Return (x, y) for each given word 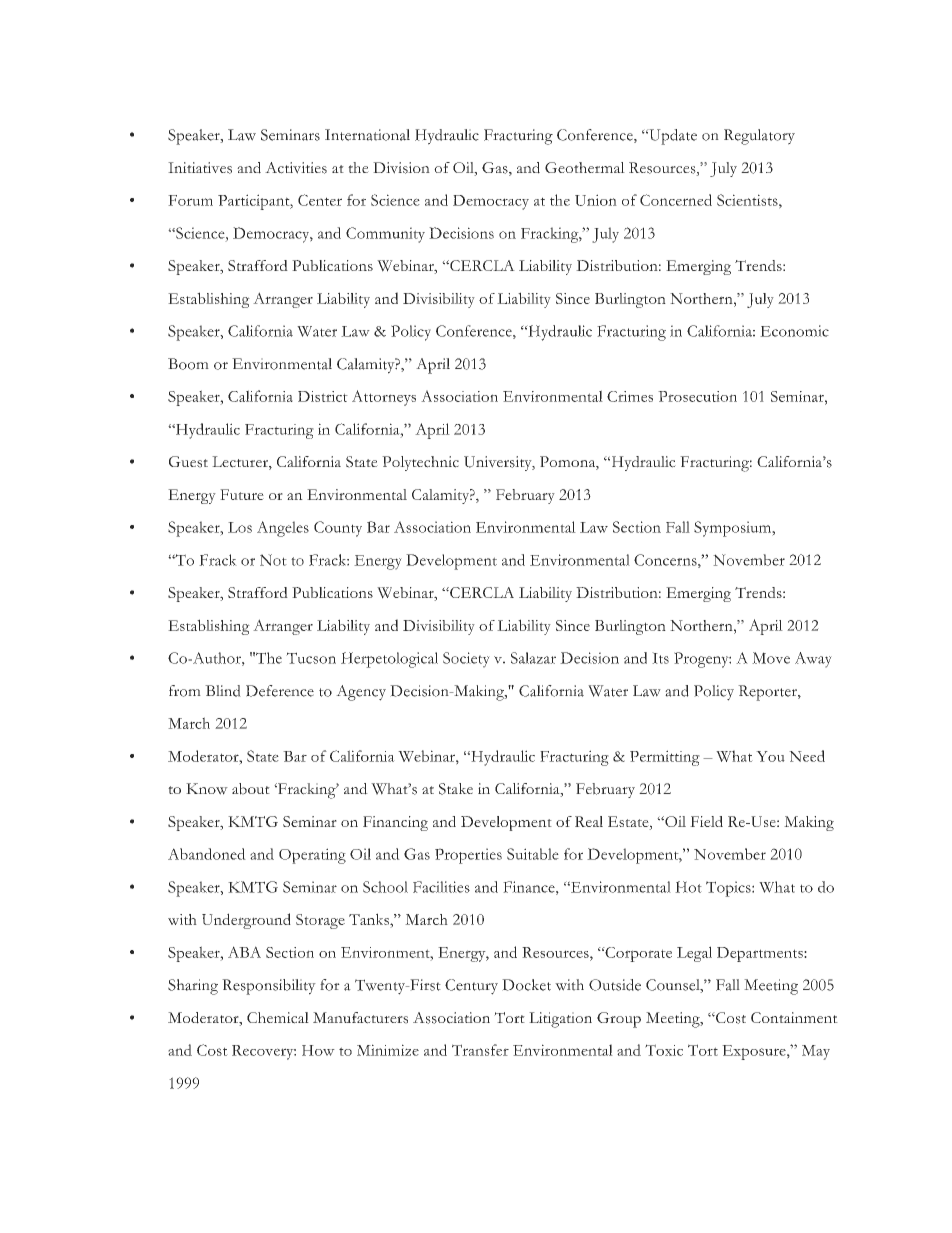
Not (273, 560)
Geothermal (585, 167)
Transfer (480, 1050)
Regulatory (759, 137)
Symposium (734, 529)
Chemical (278, 1018)
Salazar (533, 658)
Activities (296, 168)
